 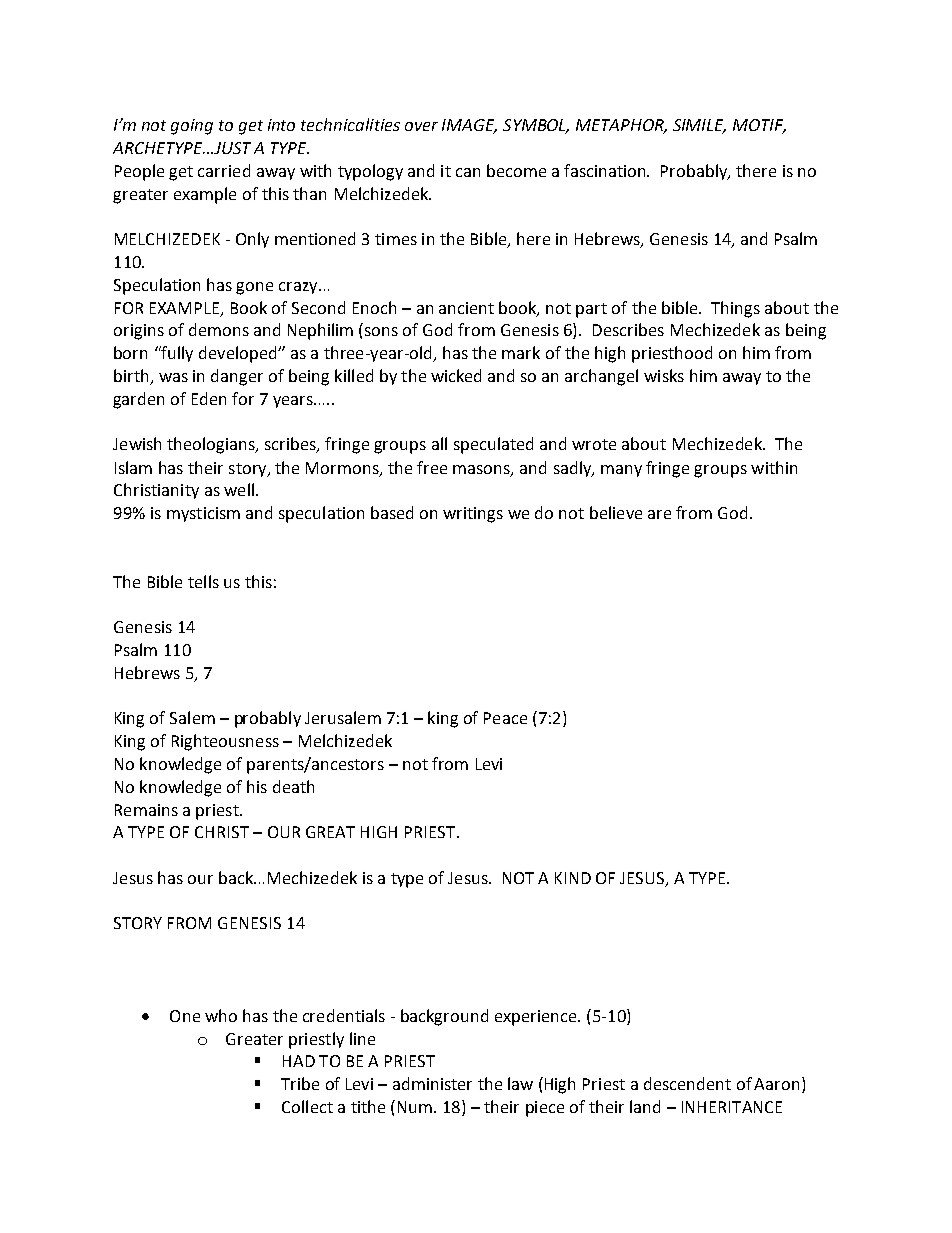 What do you see at coordinates (699, 126) in the screenshot?
I see `SIMILE` at bounding box center [699, 126].
